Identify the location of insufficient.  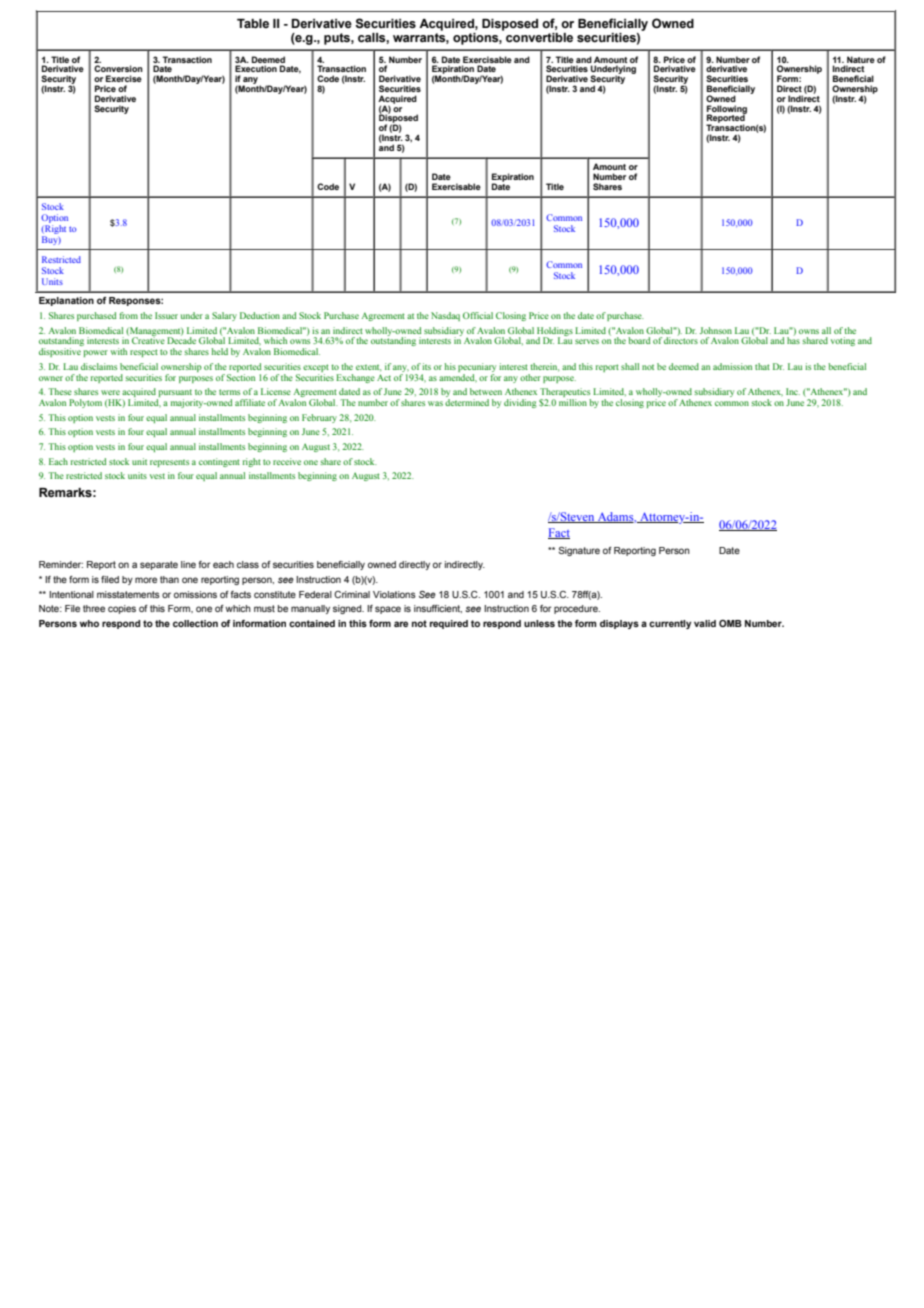
(438, 609).
